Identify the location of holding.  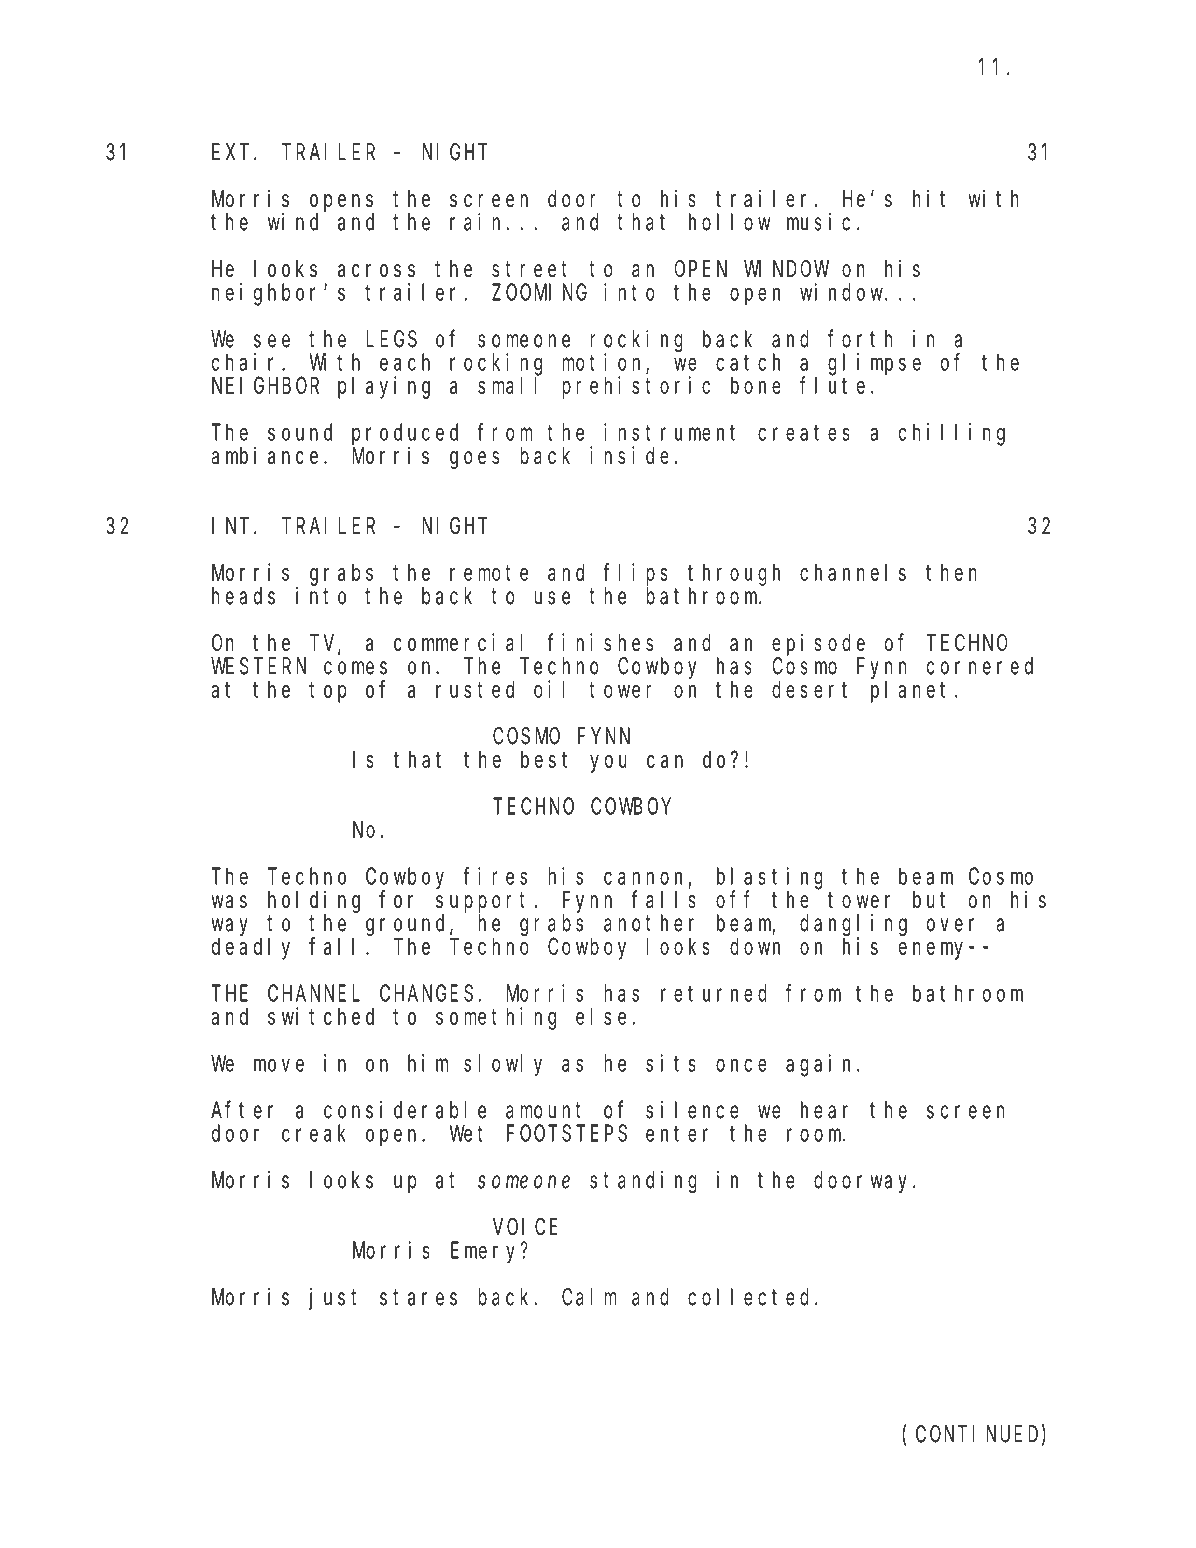
(314, 901).
